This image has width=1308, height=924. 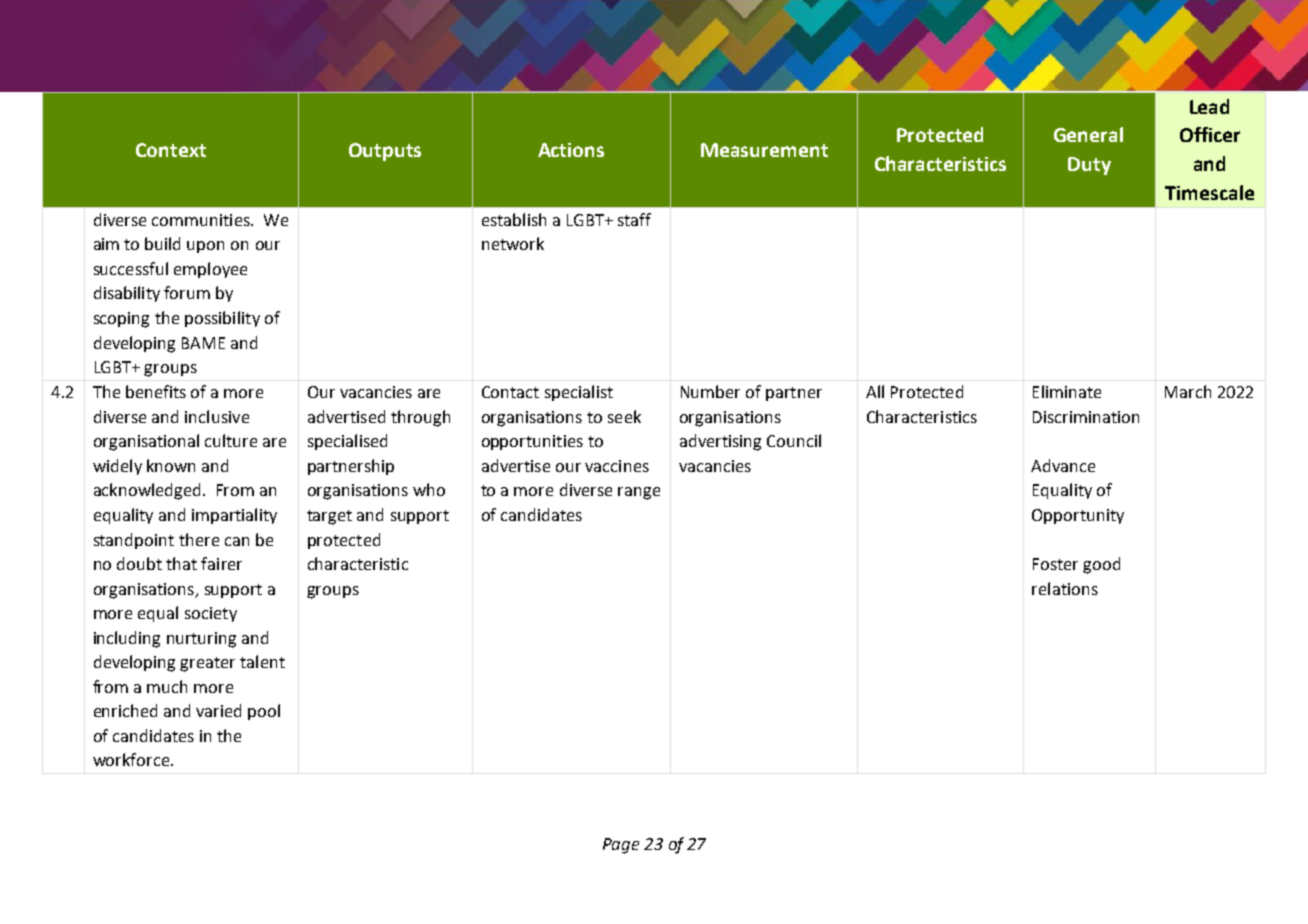 I want to click on Context, so click(x=171, y=150).
